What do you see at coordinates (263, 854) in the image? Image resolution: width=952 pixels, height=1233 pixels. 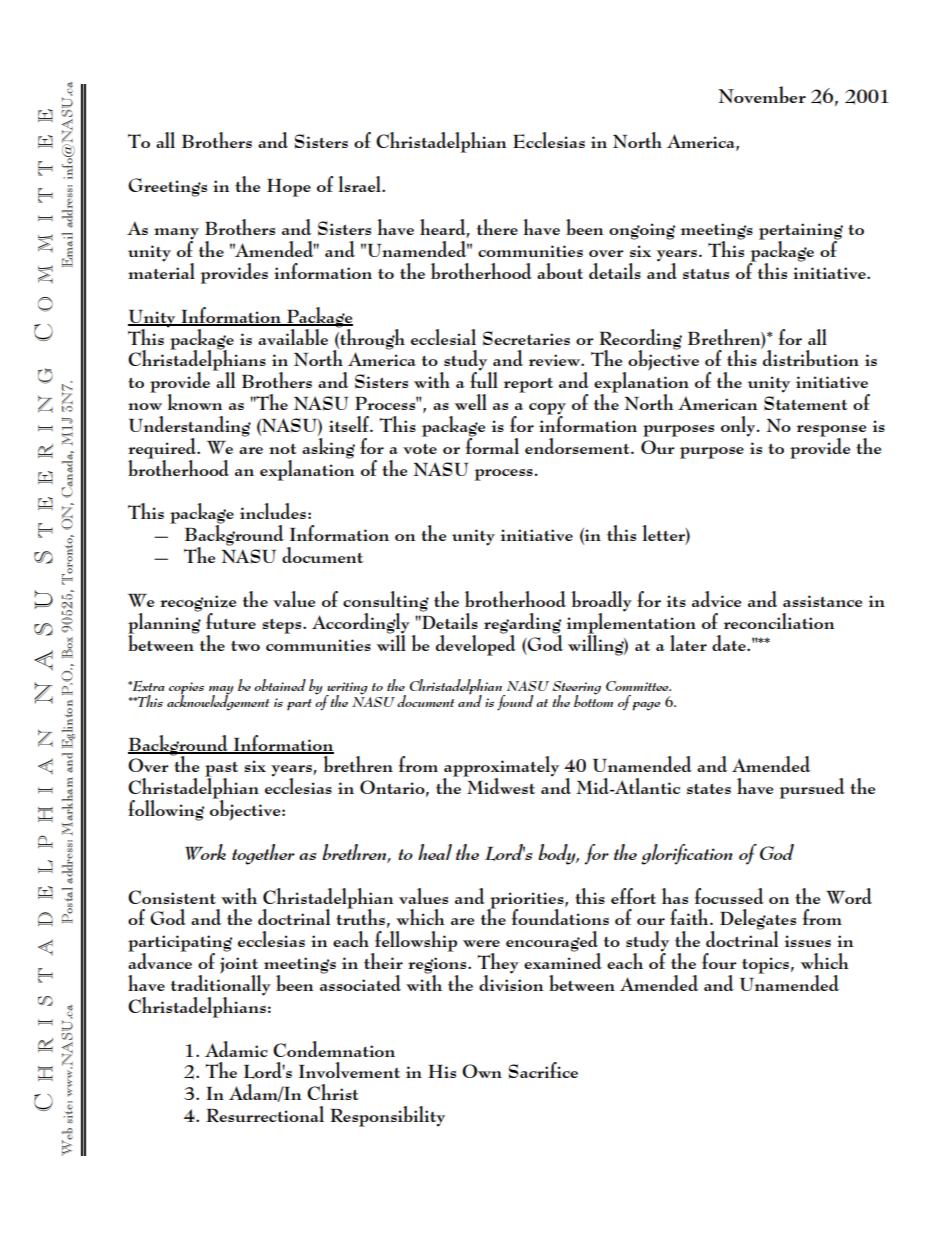 I see `together` at bounding box center [263, 854].
